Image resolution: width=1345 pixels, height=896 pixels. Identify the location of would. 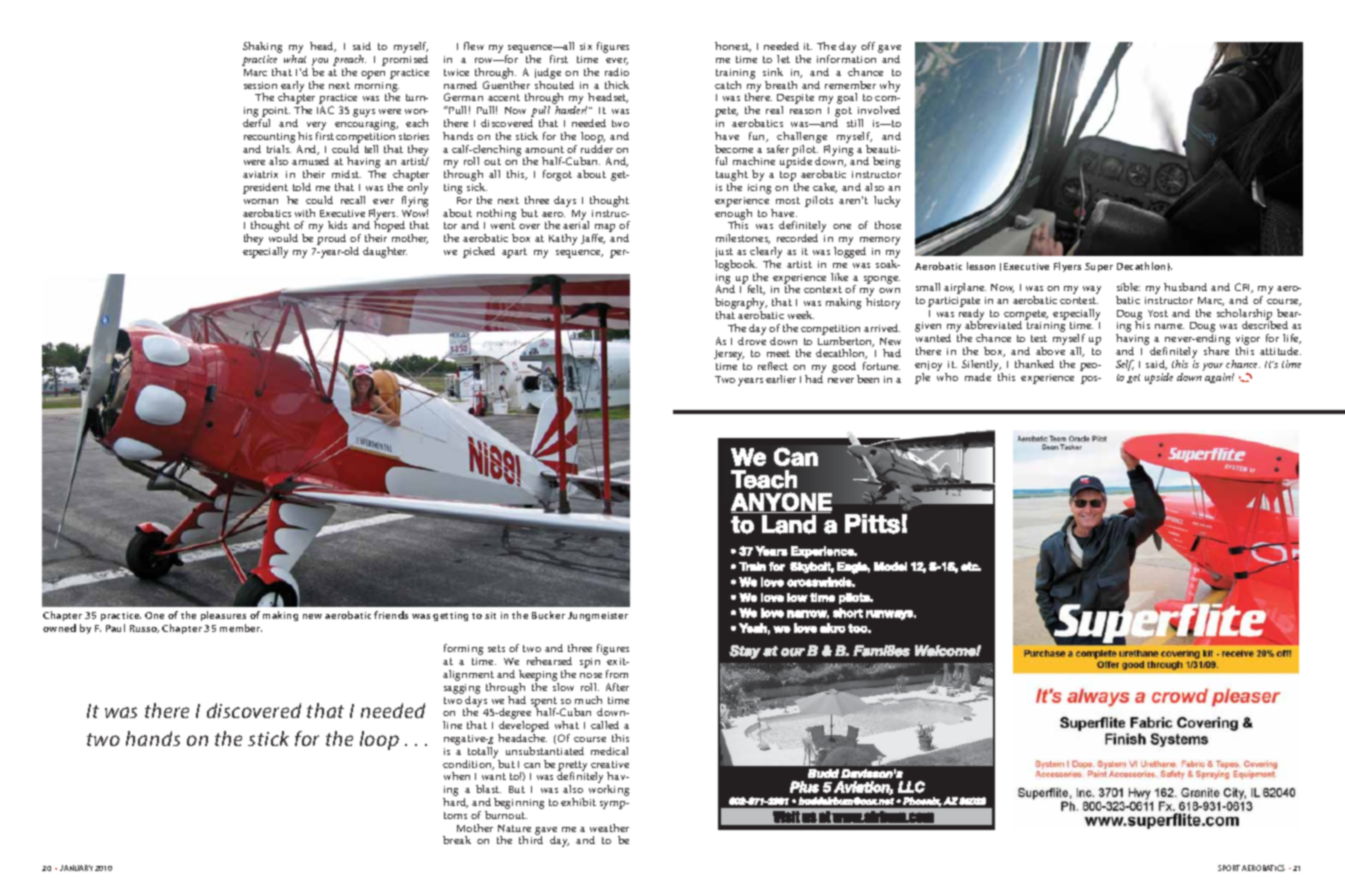
(283, 238).
